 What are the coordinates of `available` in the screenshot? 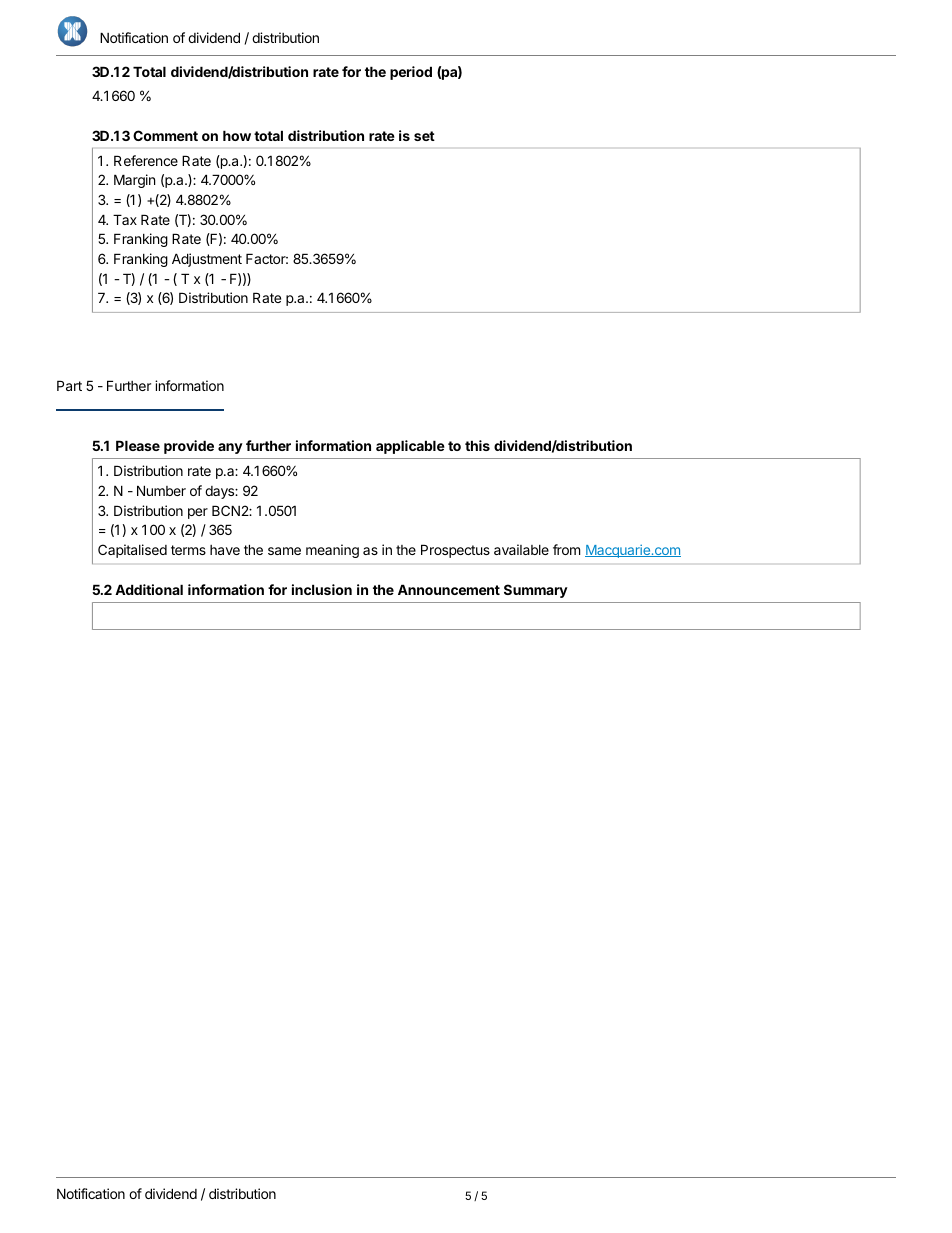 It's located at (521, 549).
